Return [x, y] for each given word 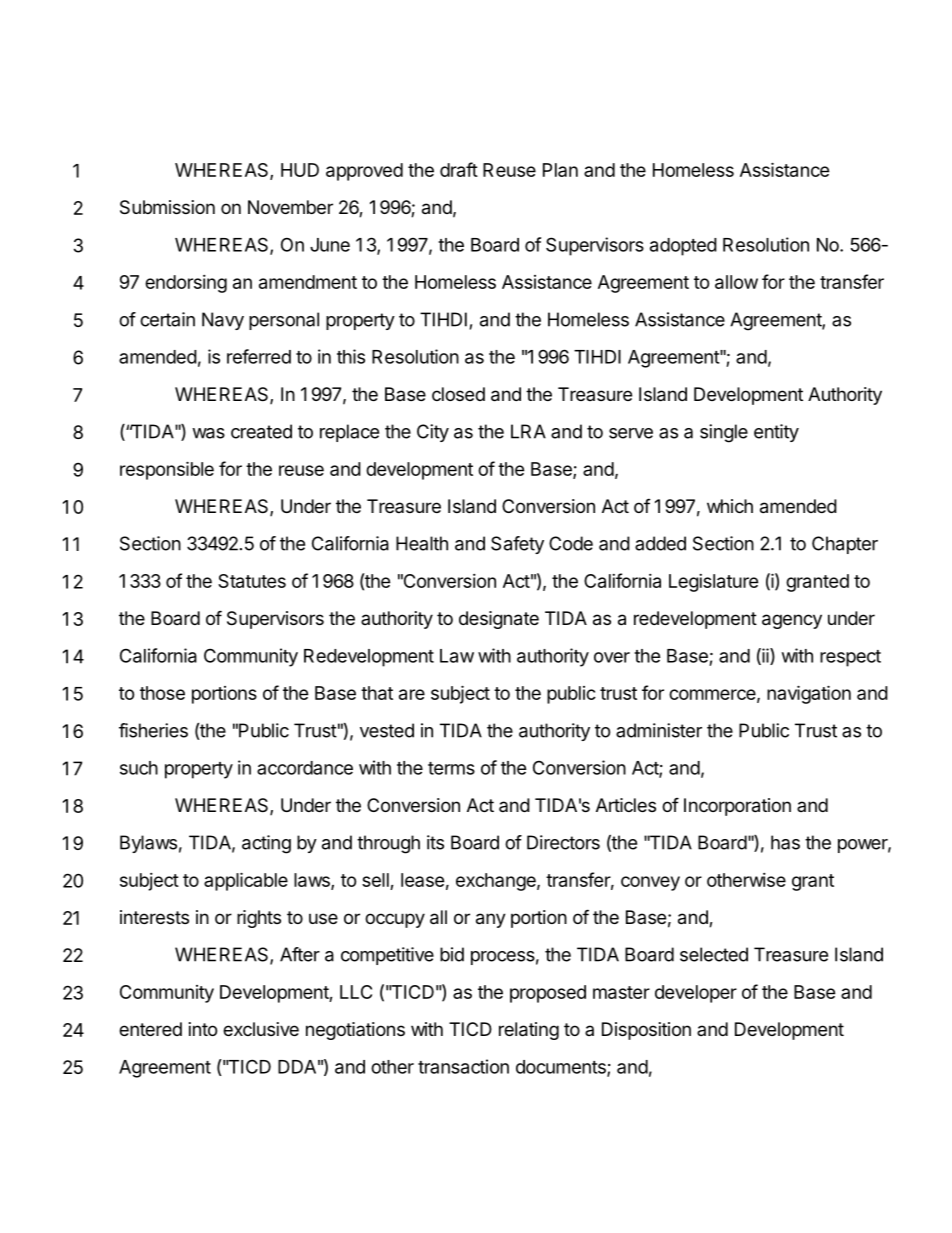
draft [459, 169]
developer [696, 994]
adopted [683, 247]
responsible [167, 470]
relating [529, 1031]
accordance [305, 768]
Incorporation [737, 807]
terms [451, 768]
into [203, 1029]
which [730, 506]
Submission [167, 207]
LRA [528, 431]
